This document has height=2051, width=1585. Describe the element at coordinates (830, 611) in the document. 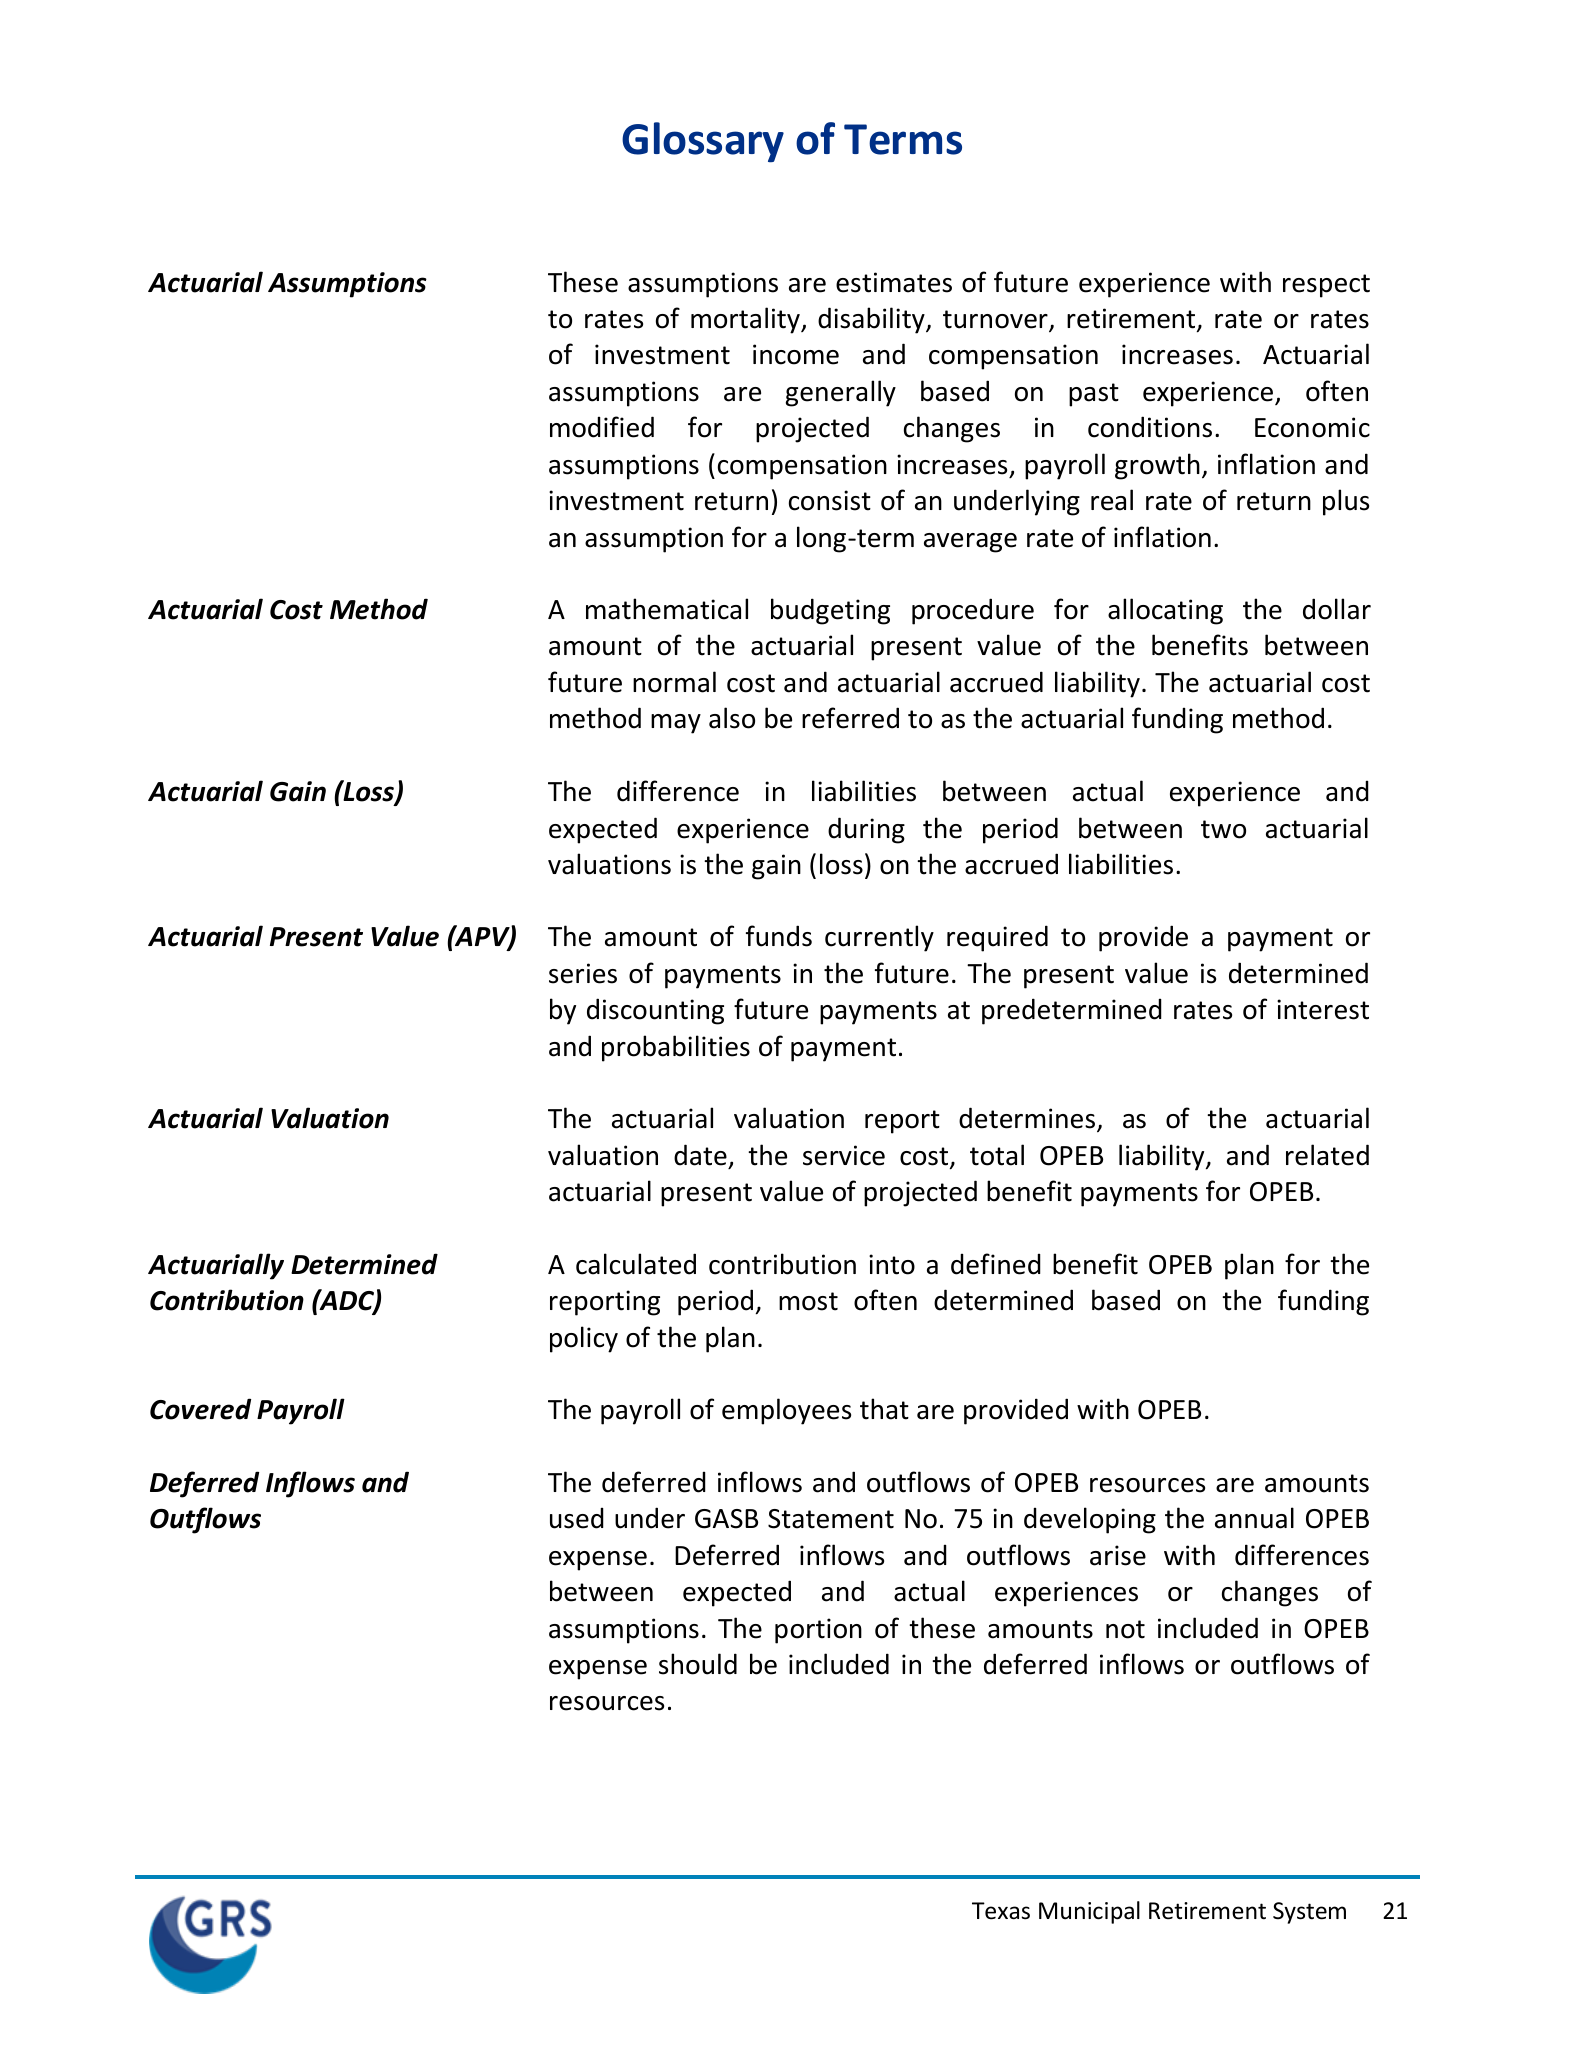

I see `budgeting` at that location.
